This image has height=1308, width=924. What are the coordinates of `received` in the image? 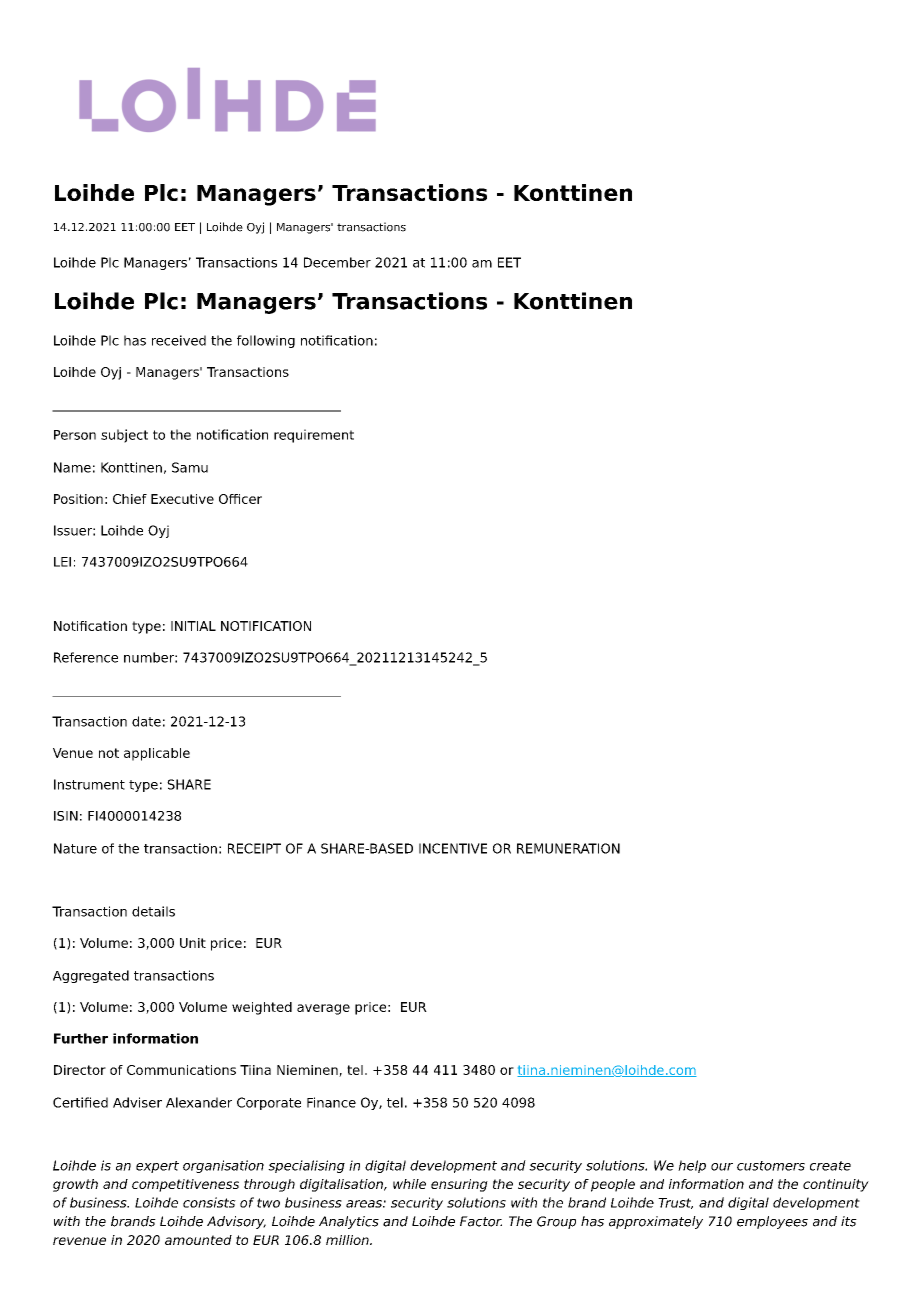 It's located at (179, 340).
